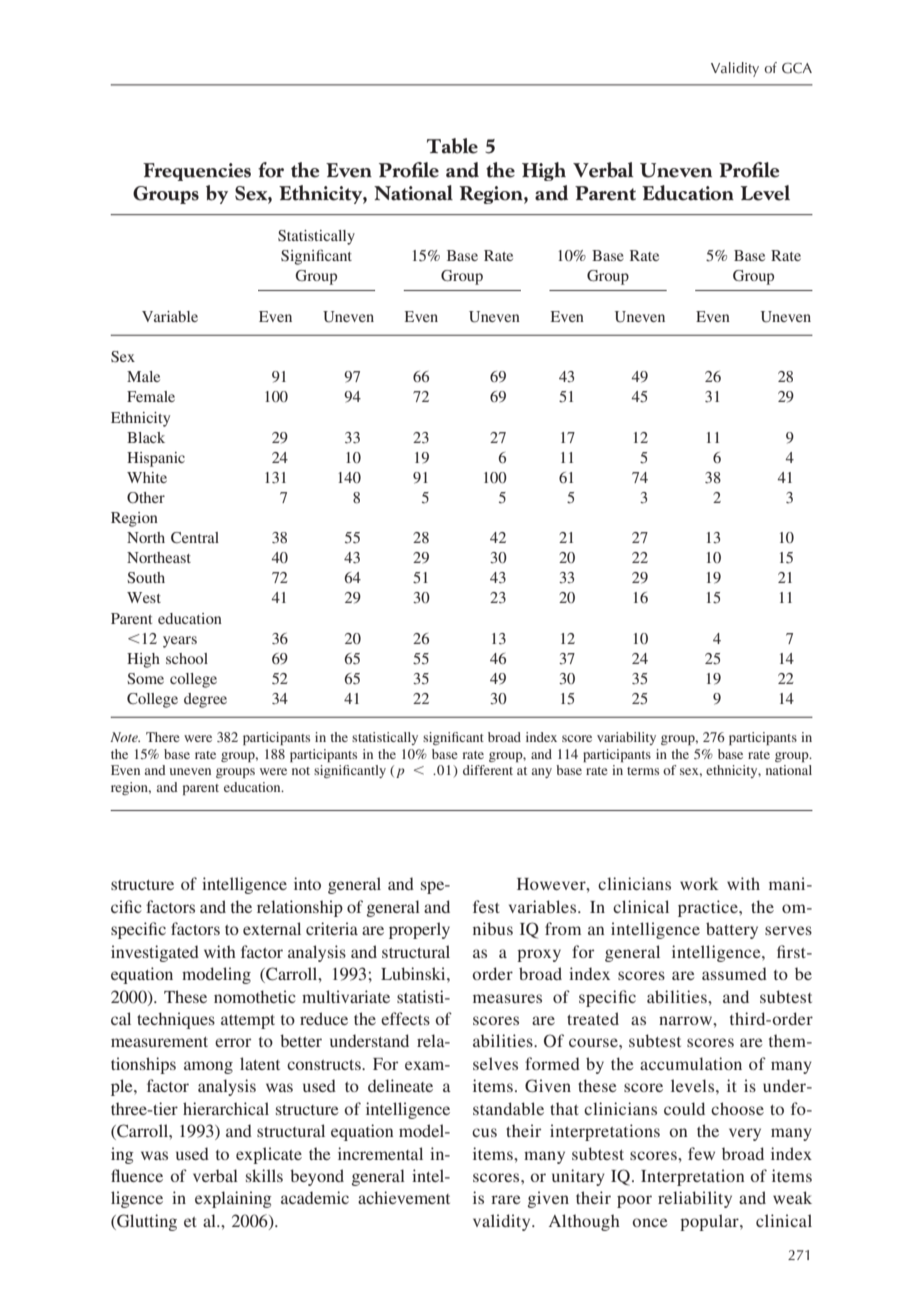 Image resolution: width=921 pixels, height=1316 pixels. What do you see at coordinates (488, 770) in the screenshot?
I see `different` at bounding box center [488, 770].
